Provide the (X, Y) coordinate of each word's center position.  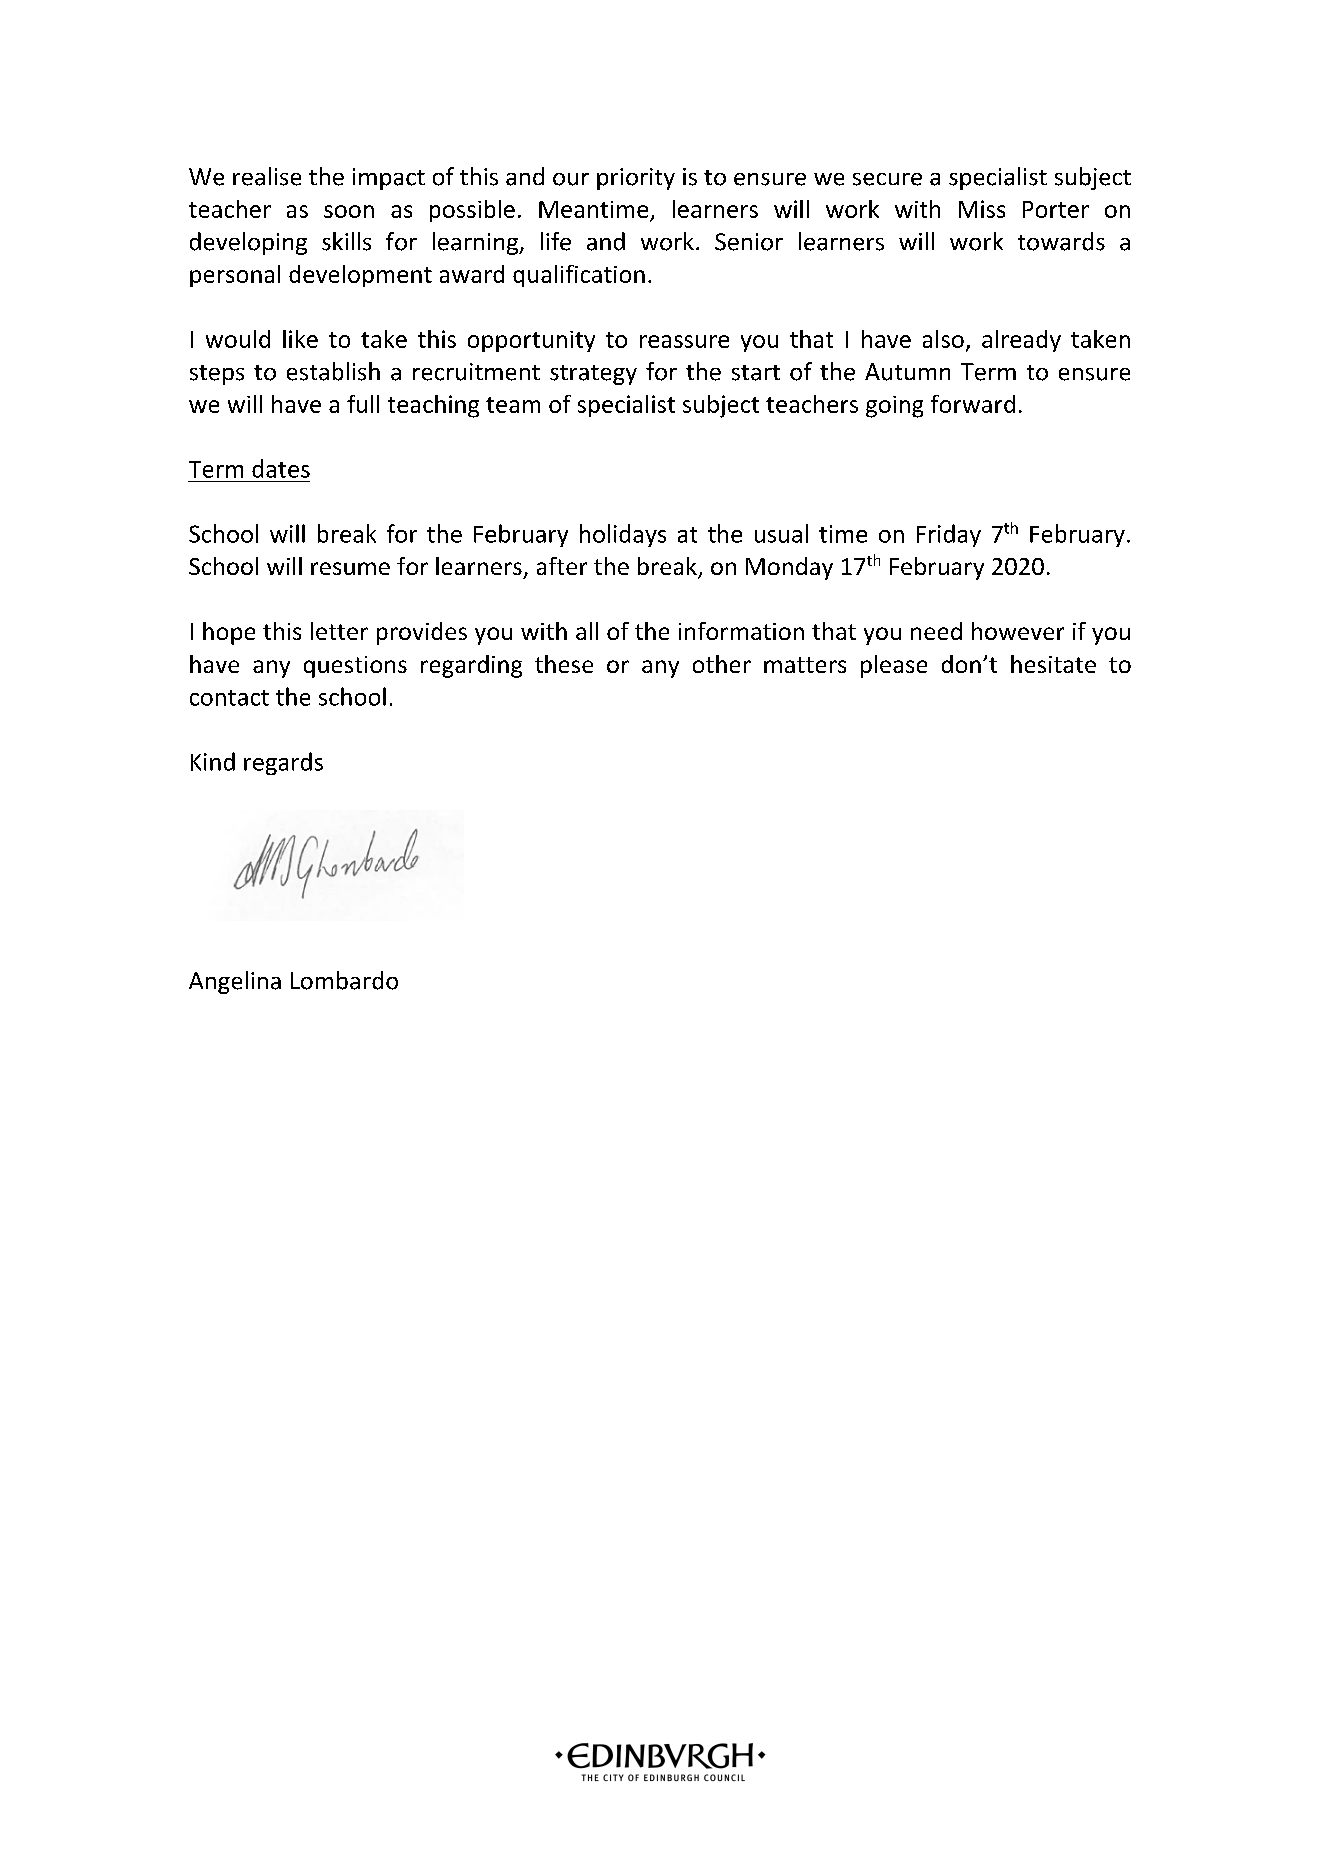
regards (283, 763)
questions (355, 667)
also (943, 339)
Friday (949, 535)
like (300, 339)
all (587, 631)
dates (281, 468)
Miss (982, 209)
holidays (623, 535)
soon (349, 211)
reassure (684, 341)
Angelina (235, 982)
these (564, 664)
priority (636, 179)
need (936, 631)
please (894, 666)
